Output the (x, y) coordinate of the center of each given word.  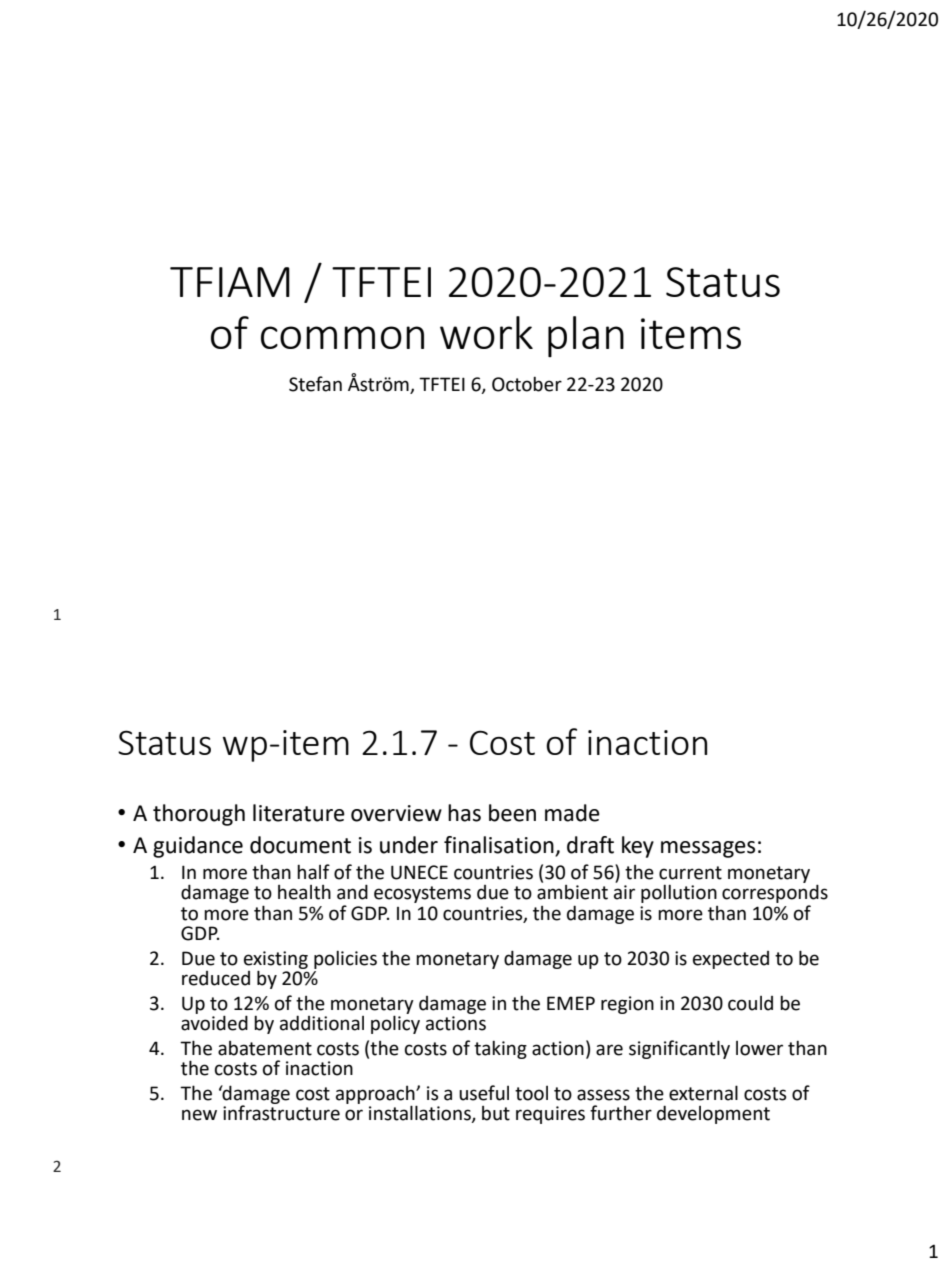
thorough (199, 815)
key (638, 847)
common (342, 337)
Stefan (315, 384)
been (512, 813)
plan (586, 336)
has (464, 813)
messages (708, 849)
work (486, 332)
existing (276, 961)
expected (731, 960)
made (572, 813)
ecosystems (422, 894)
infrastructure (281, 1112)
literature (299, 813)
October (527, 384)
